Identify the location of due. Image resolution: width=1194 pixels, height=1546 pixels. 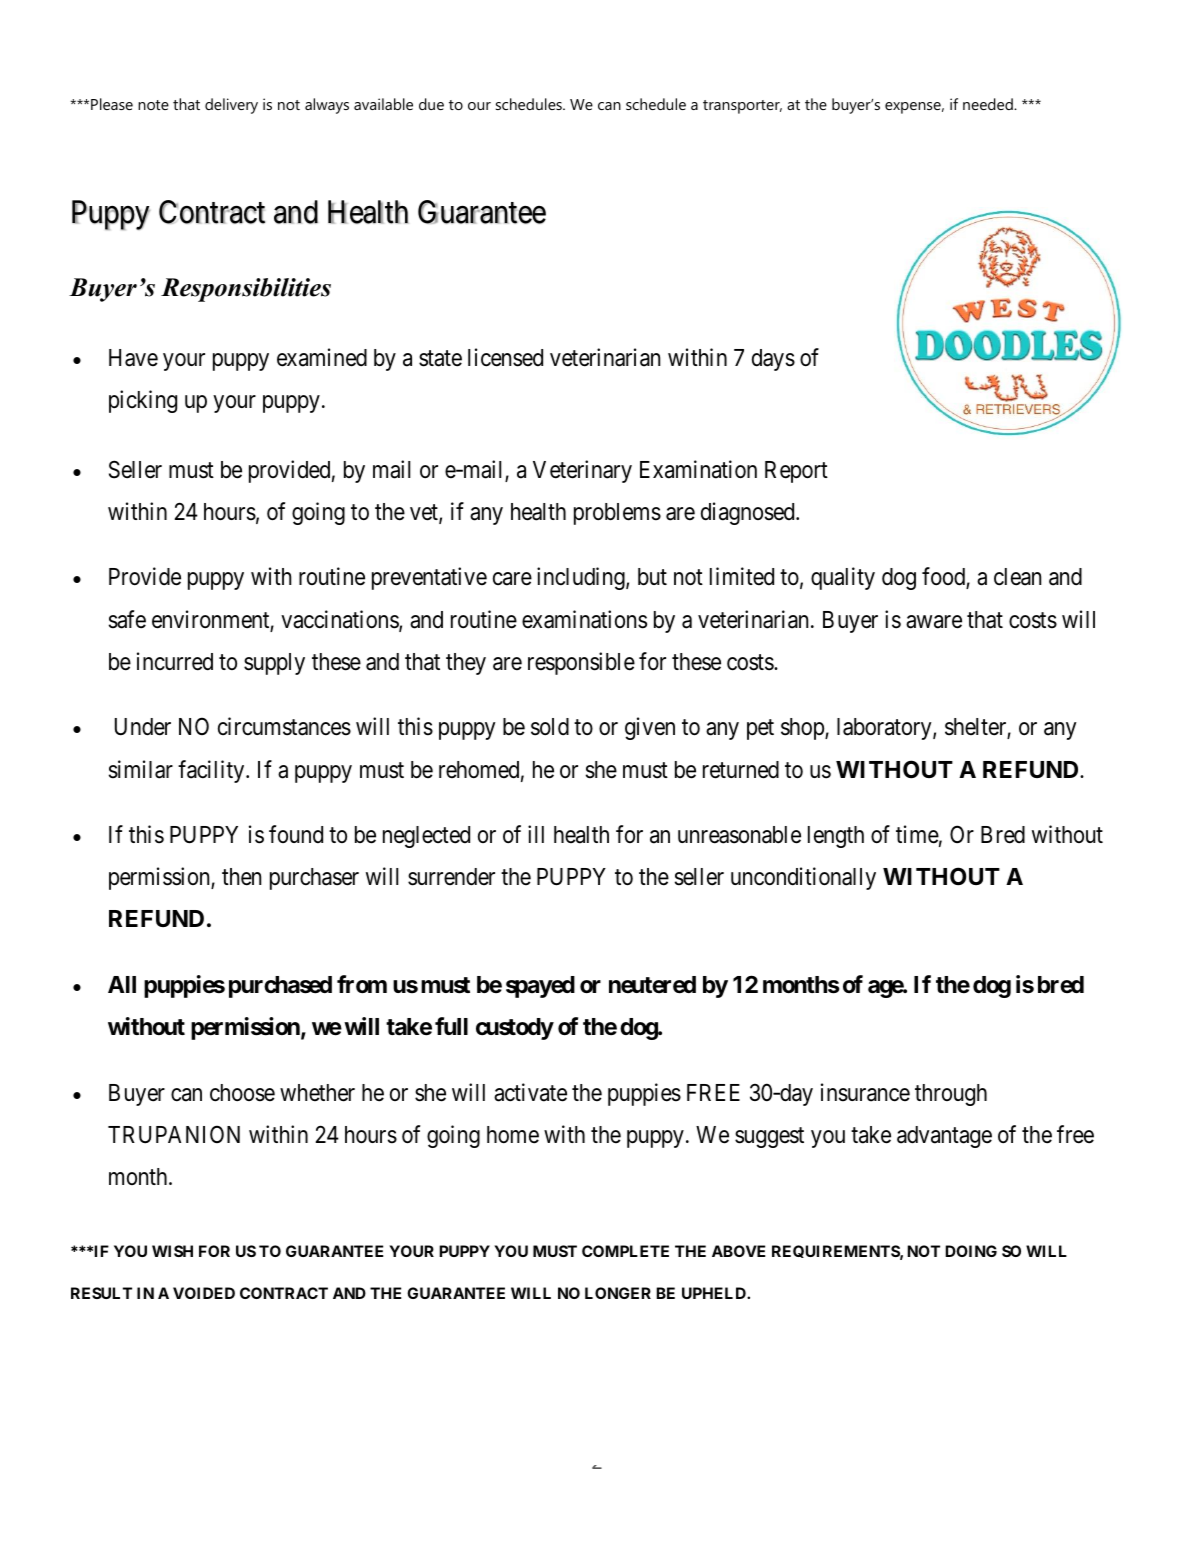
(431, 104).
